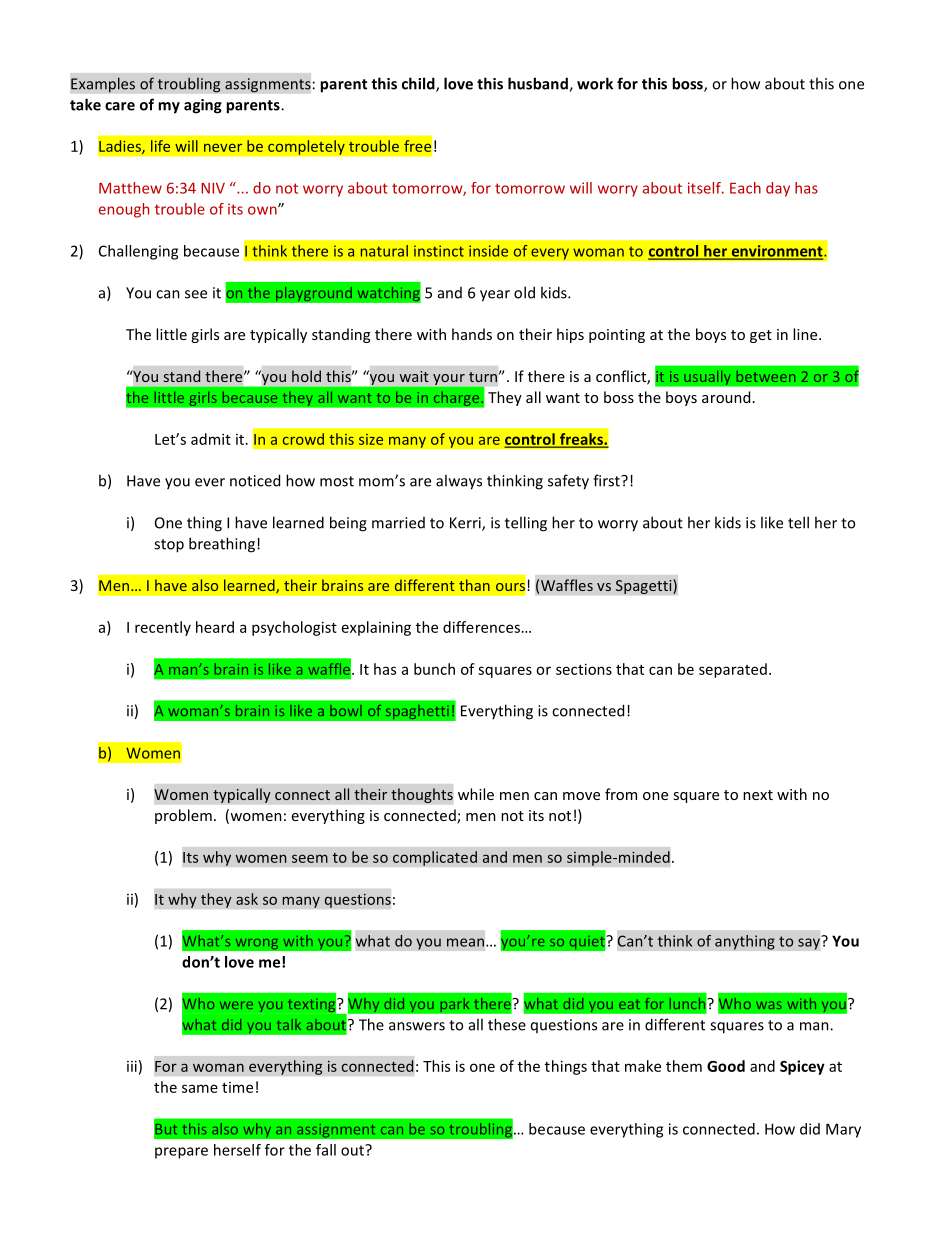  What do you see at coordinates (417, 1026) in the screenshot?
I see `answers` at bounding box center [417, 1026].
